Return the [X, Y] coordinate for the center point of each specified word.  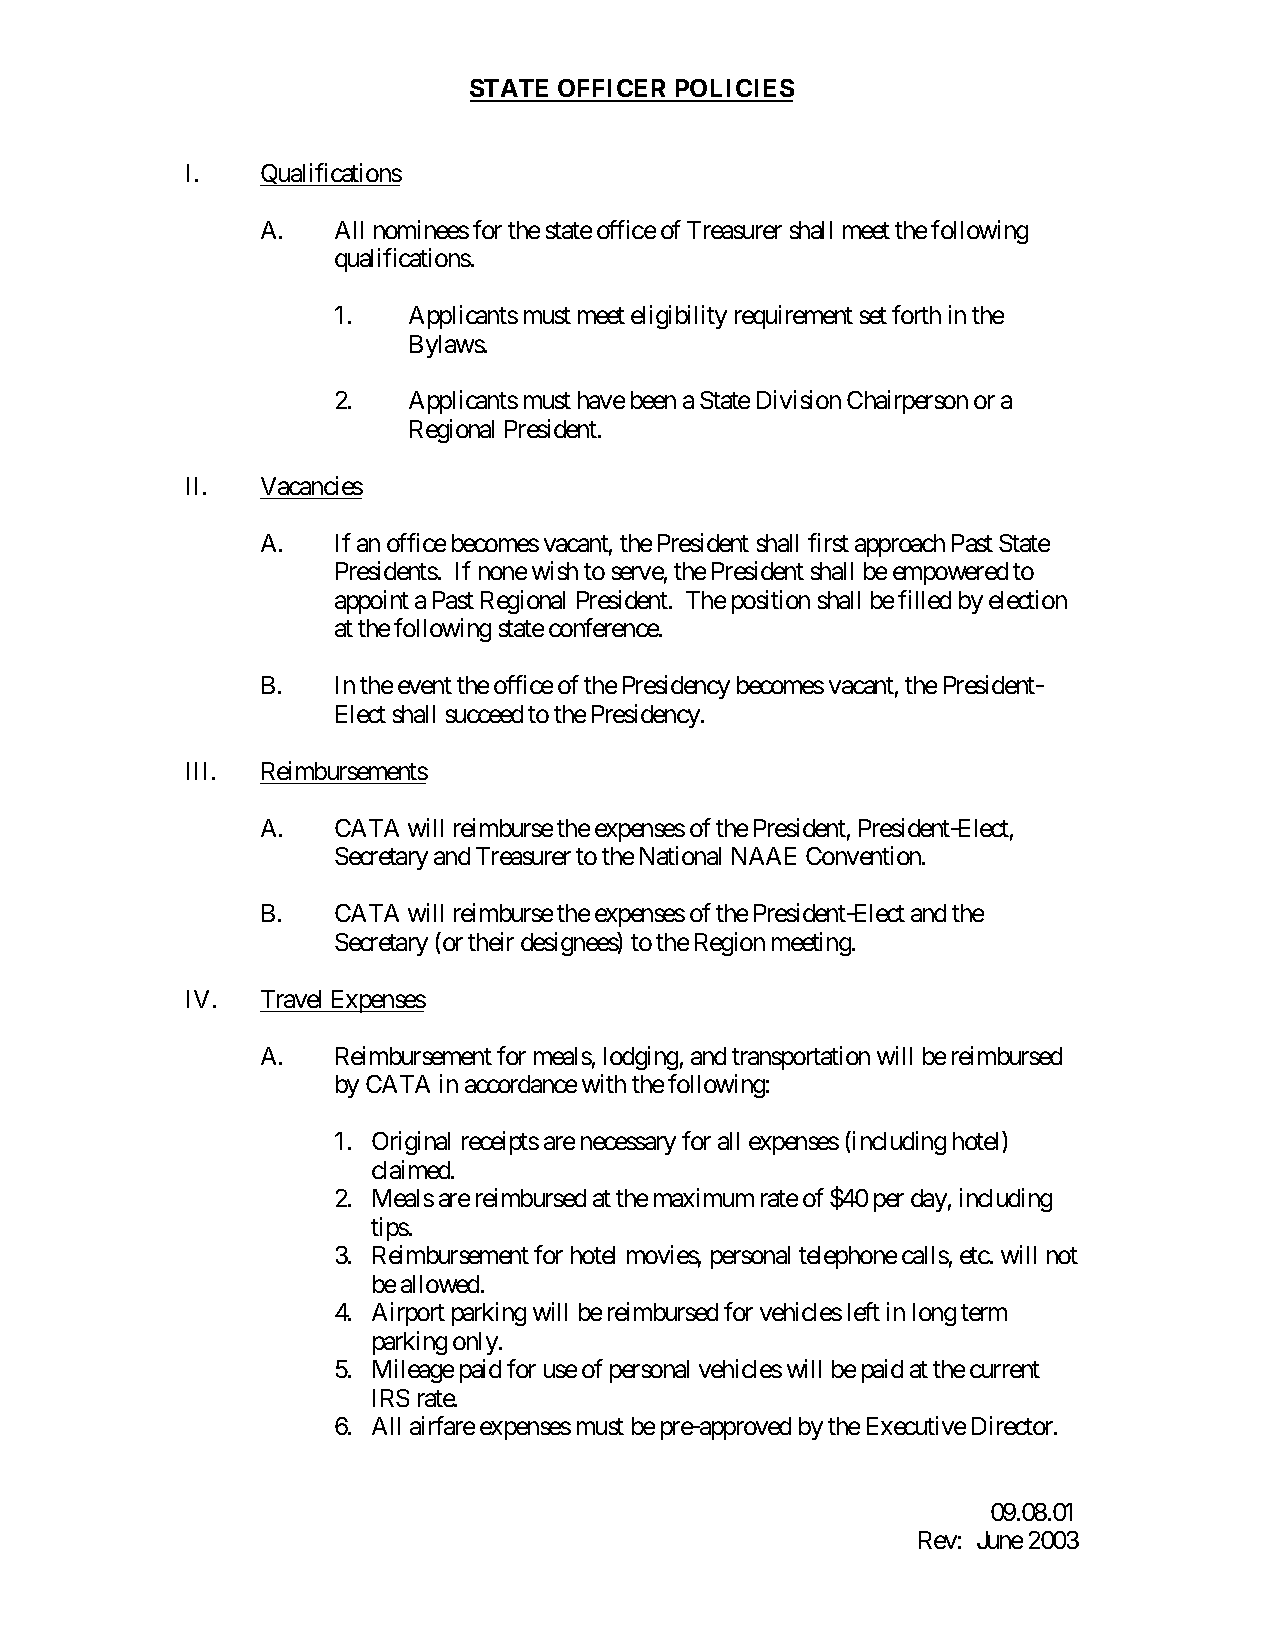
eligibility [679, 317]
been [653, 400]
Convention [864, 855]
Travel [291, 999]
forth [916, 314]
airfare [442, 1425]
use [560, 1371]
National [680, 855]
